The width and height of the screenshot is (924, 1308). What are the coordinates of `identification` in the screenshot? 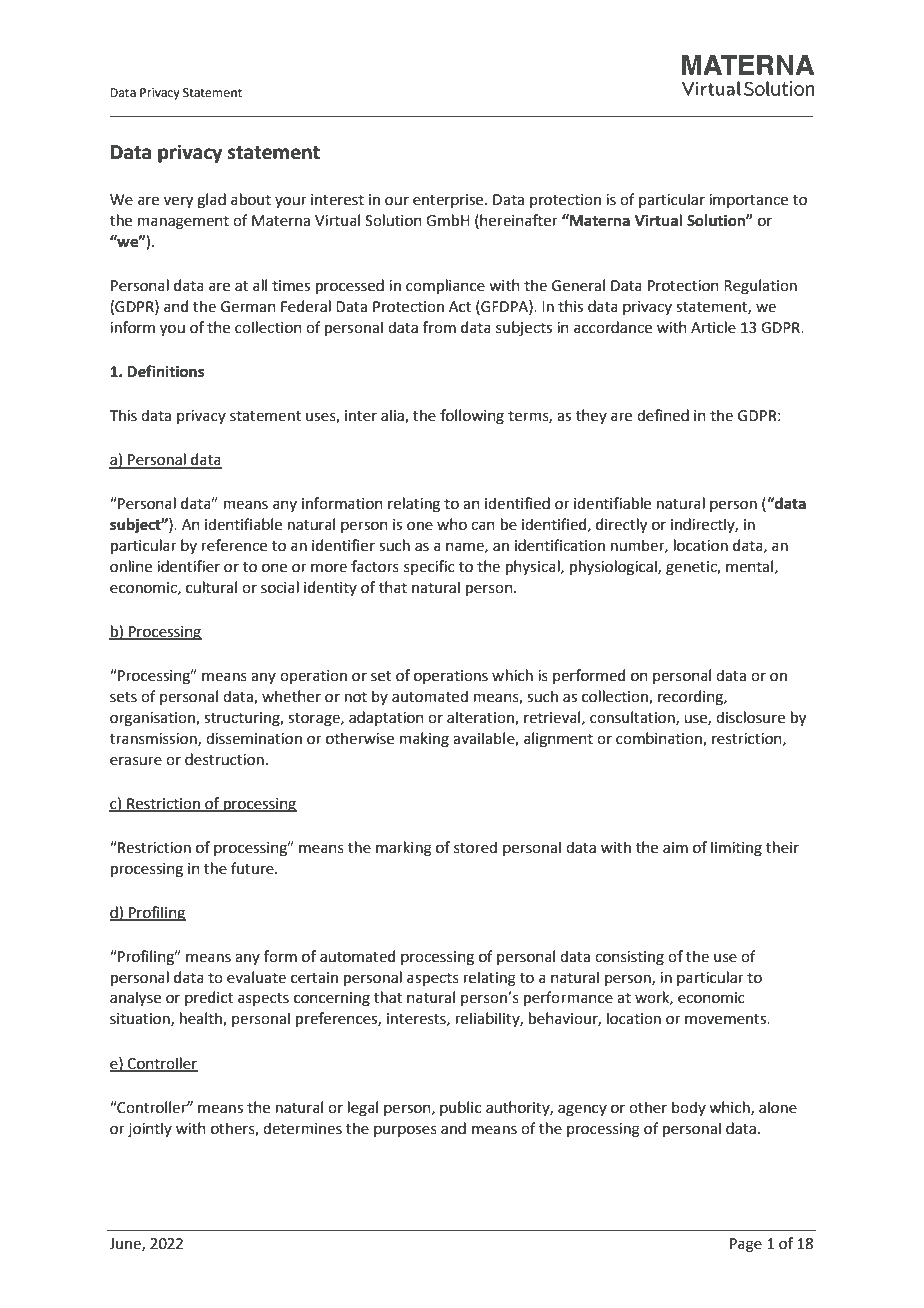 It's located at (560, 545).
